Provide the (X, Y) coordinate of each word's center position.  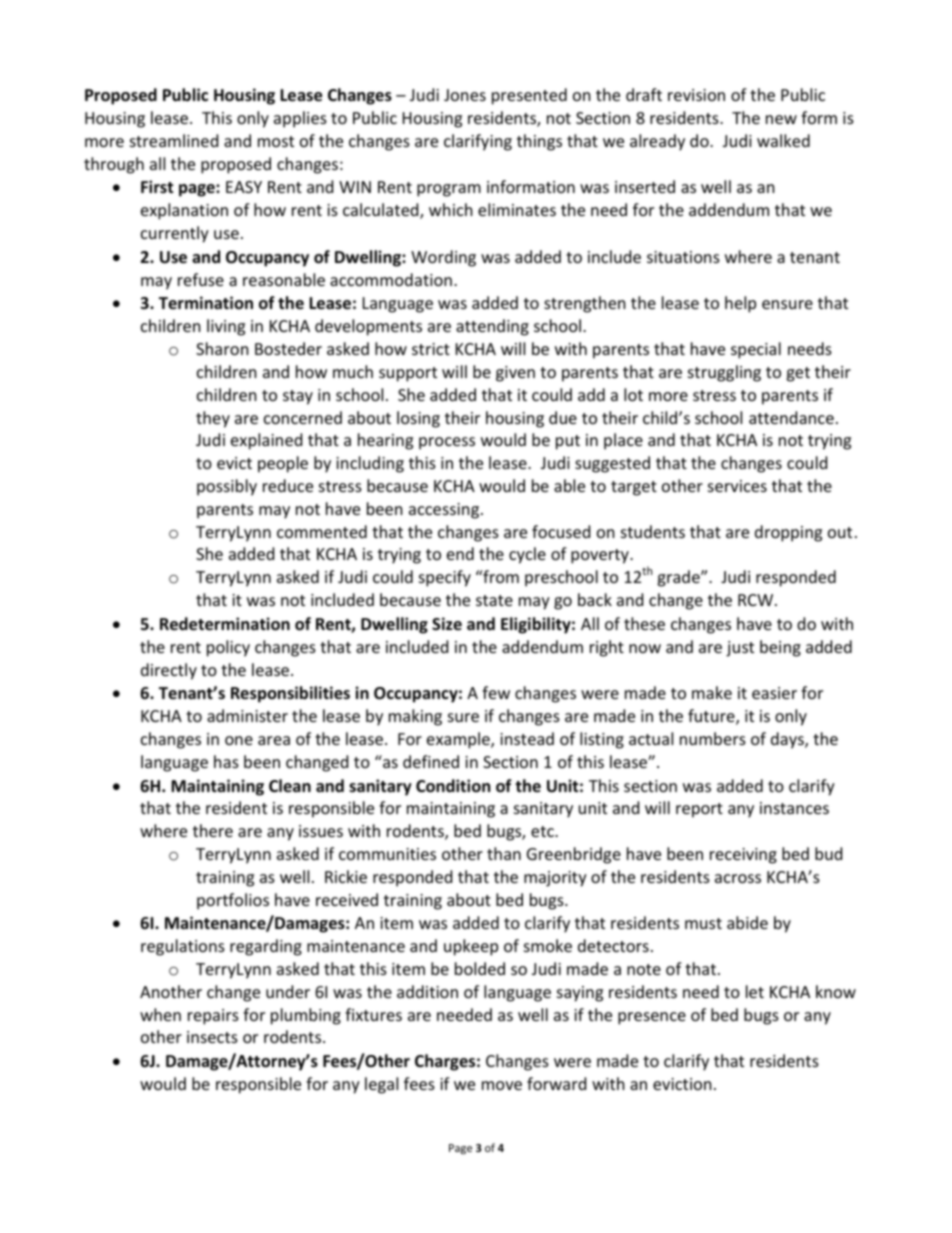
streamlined (174, 140)
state (494, 600)
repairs (213, 1017)
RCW (757, 600)
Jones (465, 95)
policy (228, 648)
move (502, 1085)
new (781, 119)
